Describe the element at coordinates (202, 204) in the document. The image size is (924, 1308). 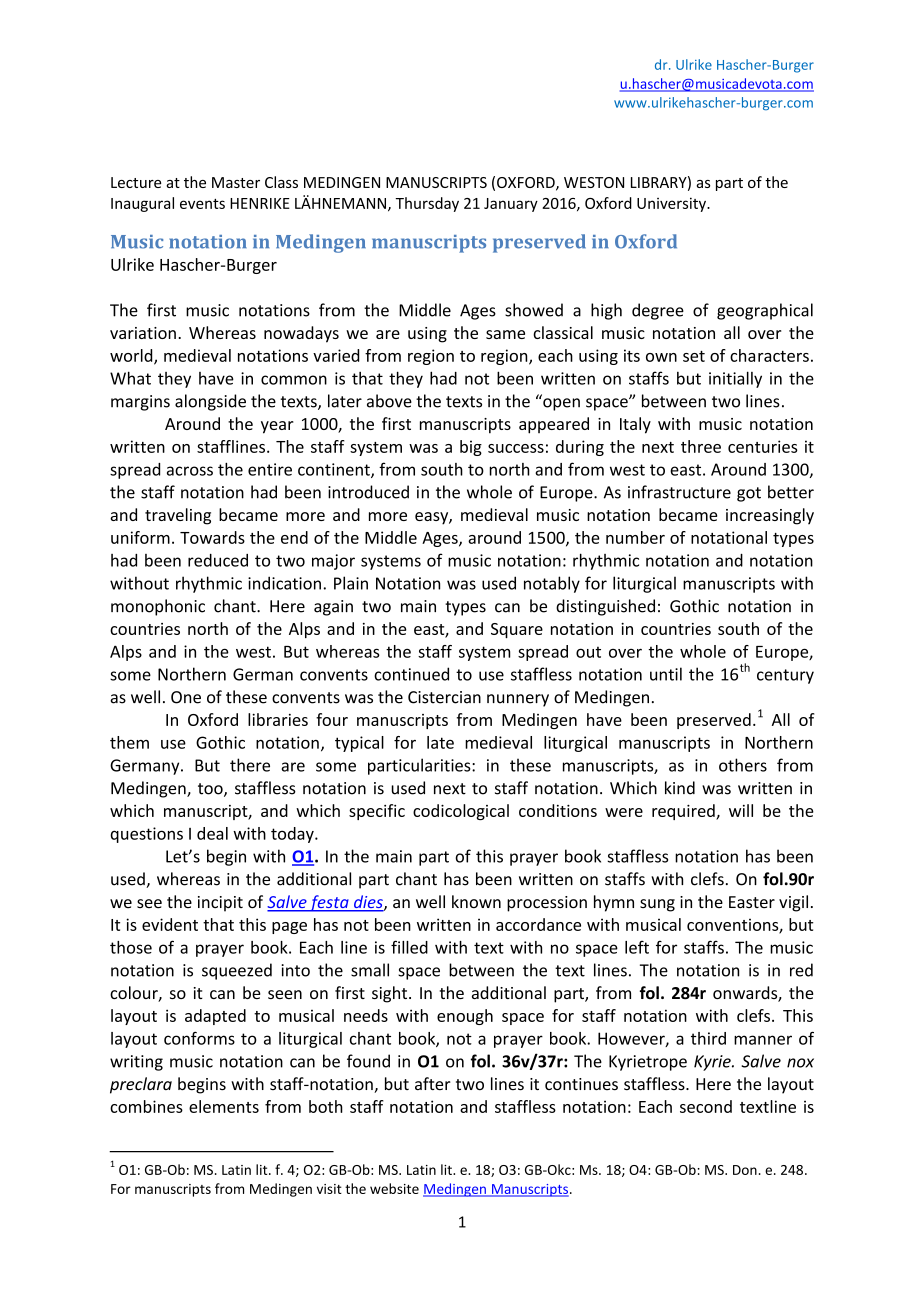
I see `events` at that location.
